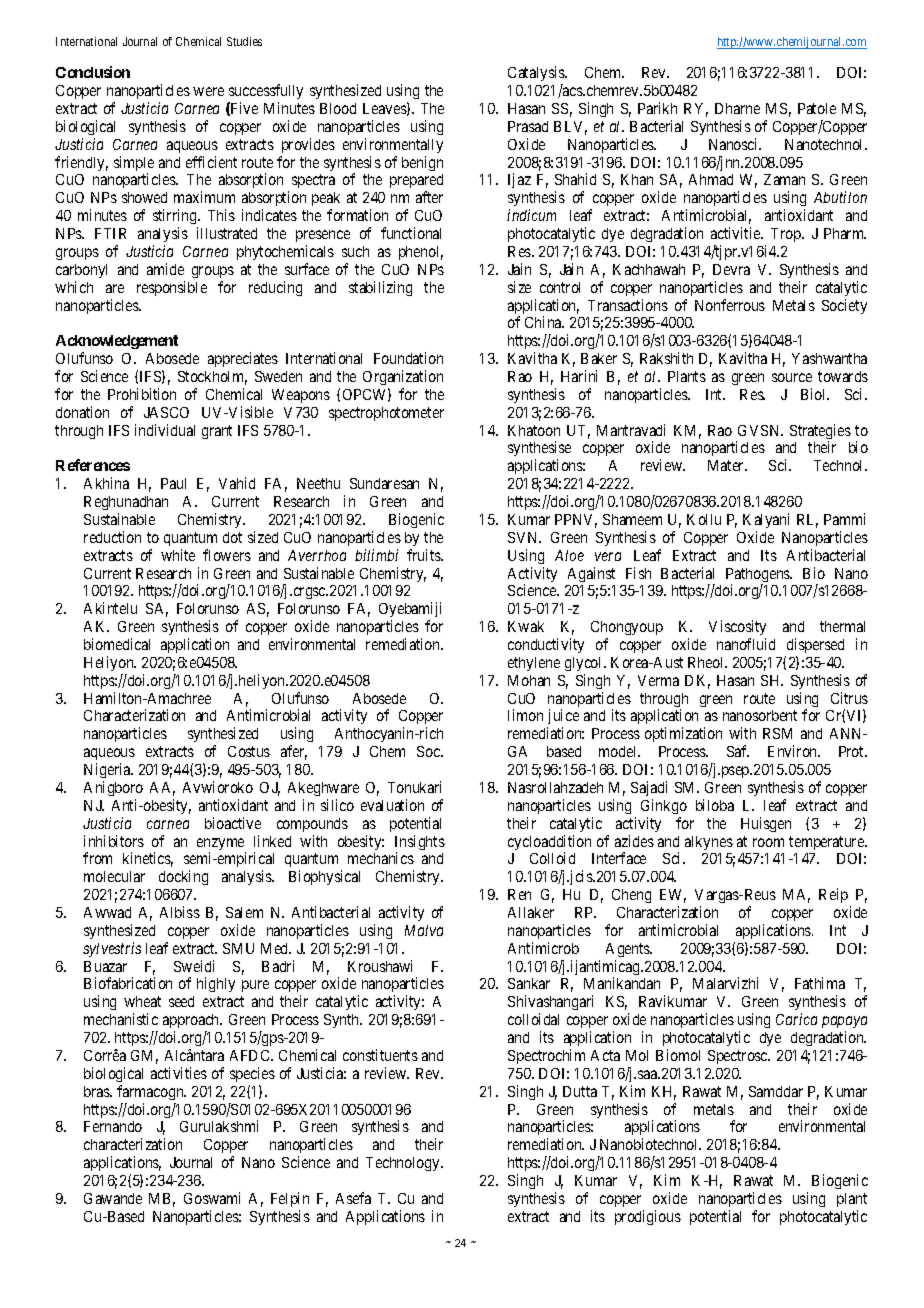 Image resolution: width=924 pixels, height=1308 pixels. I want to click on docking, so click(183, 877).
